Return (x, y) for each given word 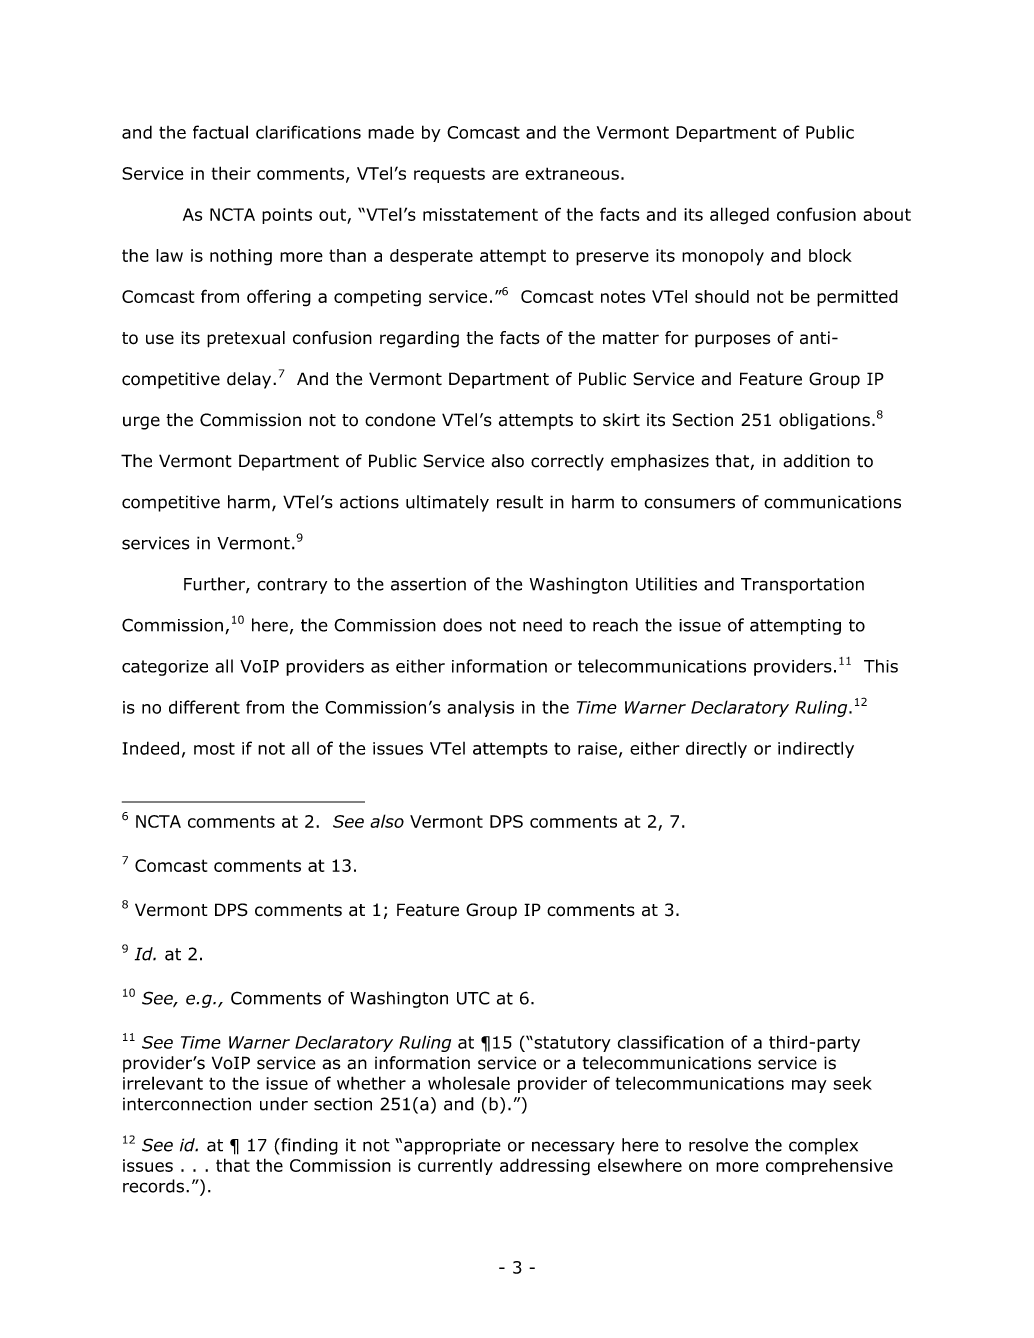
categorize (165, 668)
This (881, 666)
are (505, 175)
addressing (545, 1167)
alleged (739, 216)
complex (823, 1146)
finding (308, 1146)
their (231, 173)
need (542, 625)
